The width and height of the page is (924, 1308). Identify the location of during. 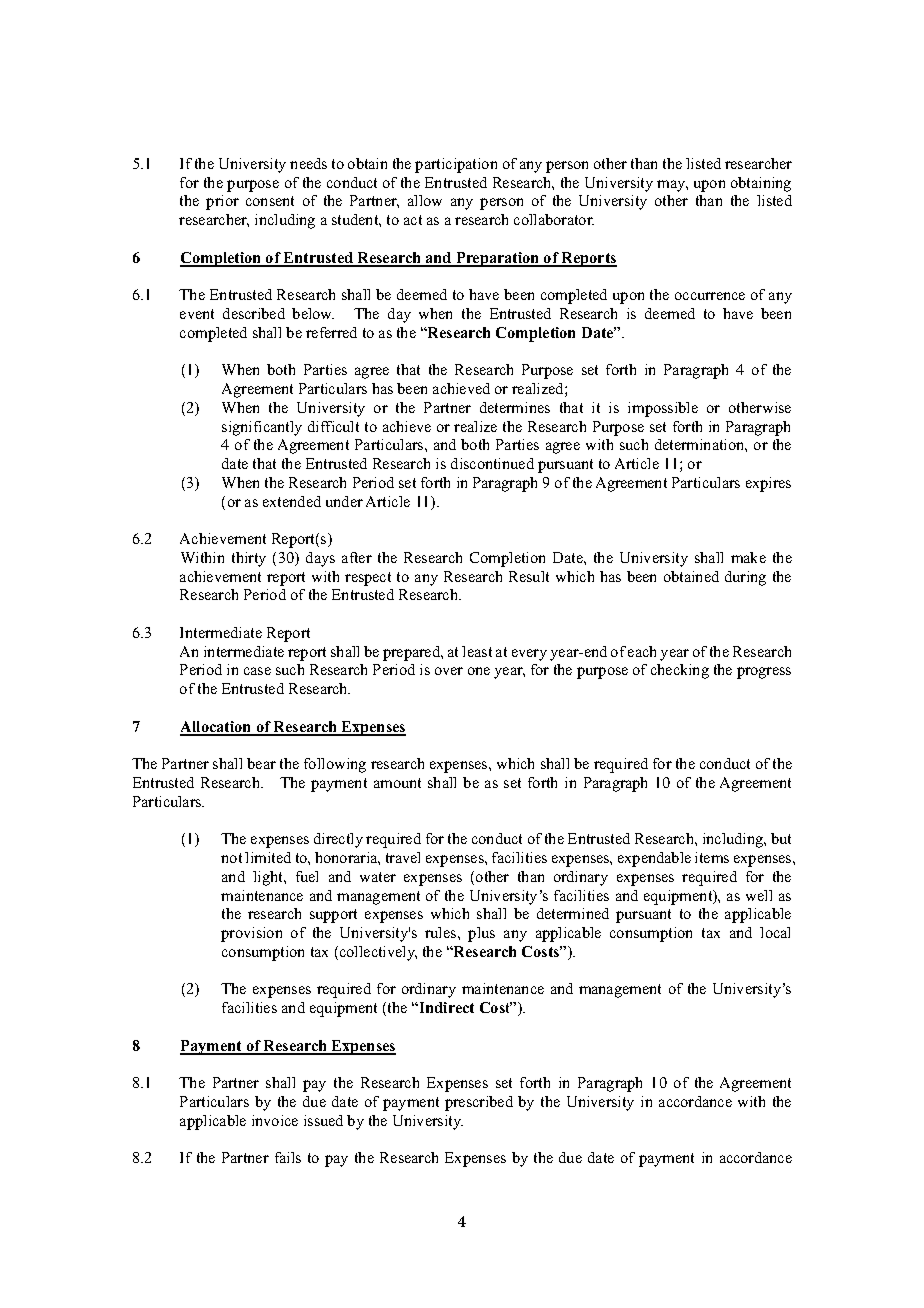
(745, 578).
